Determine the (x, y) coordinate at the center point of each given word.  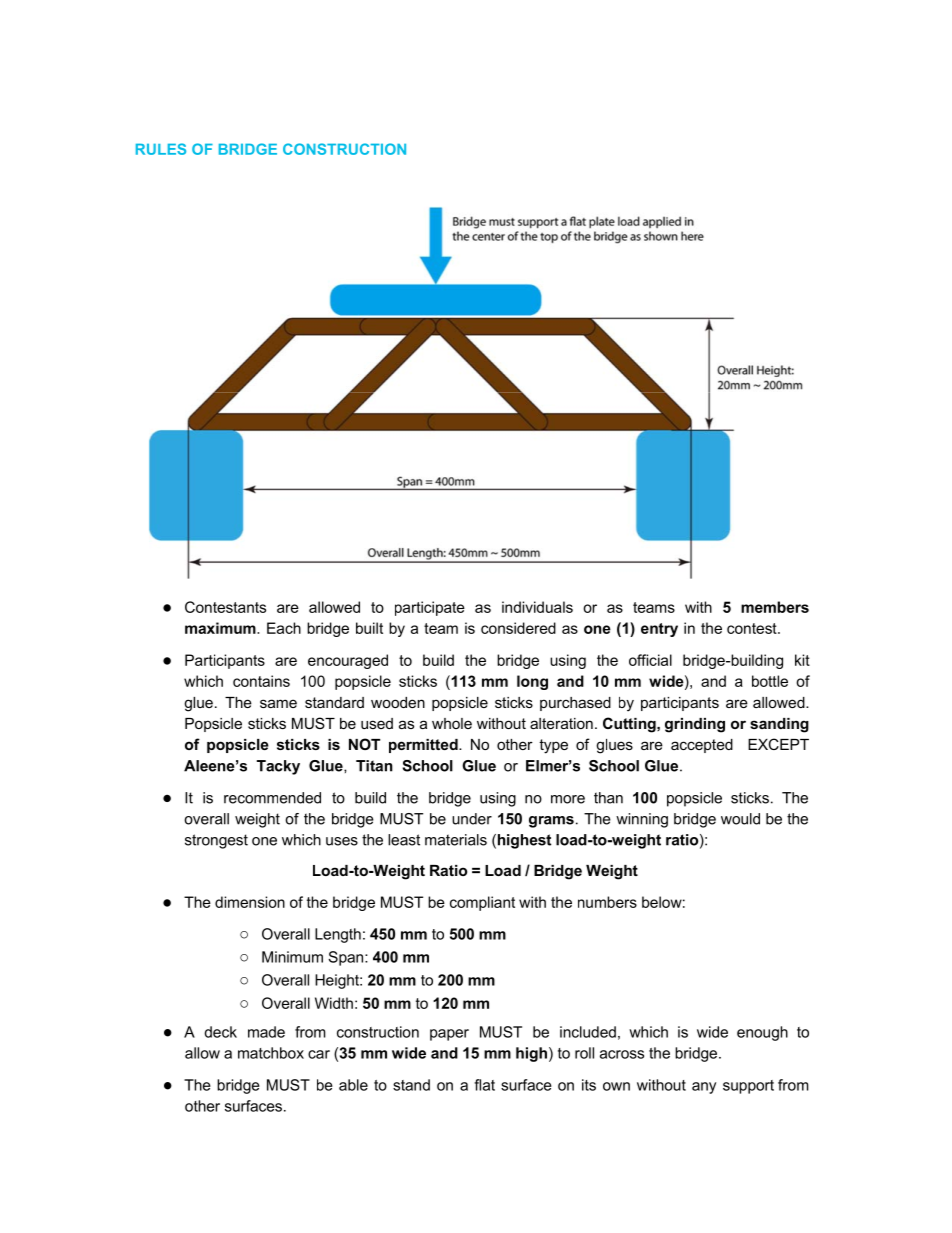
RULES (161, 149)
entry (659, 630)
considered (518, 628)
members (775, 607)
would (740, 819)
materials (456, 840)
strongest (216, 841)
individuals (537, 607)
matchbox (271, 1053)
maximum (221, 628)
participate (430, 608)
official (650, 660)
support (748, 1087)
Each (284, 628)
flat (484, 1085)
